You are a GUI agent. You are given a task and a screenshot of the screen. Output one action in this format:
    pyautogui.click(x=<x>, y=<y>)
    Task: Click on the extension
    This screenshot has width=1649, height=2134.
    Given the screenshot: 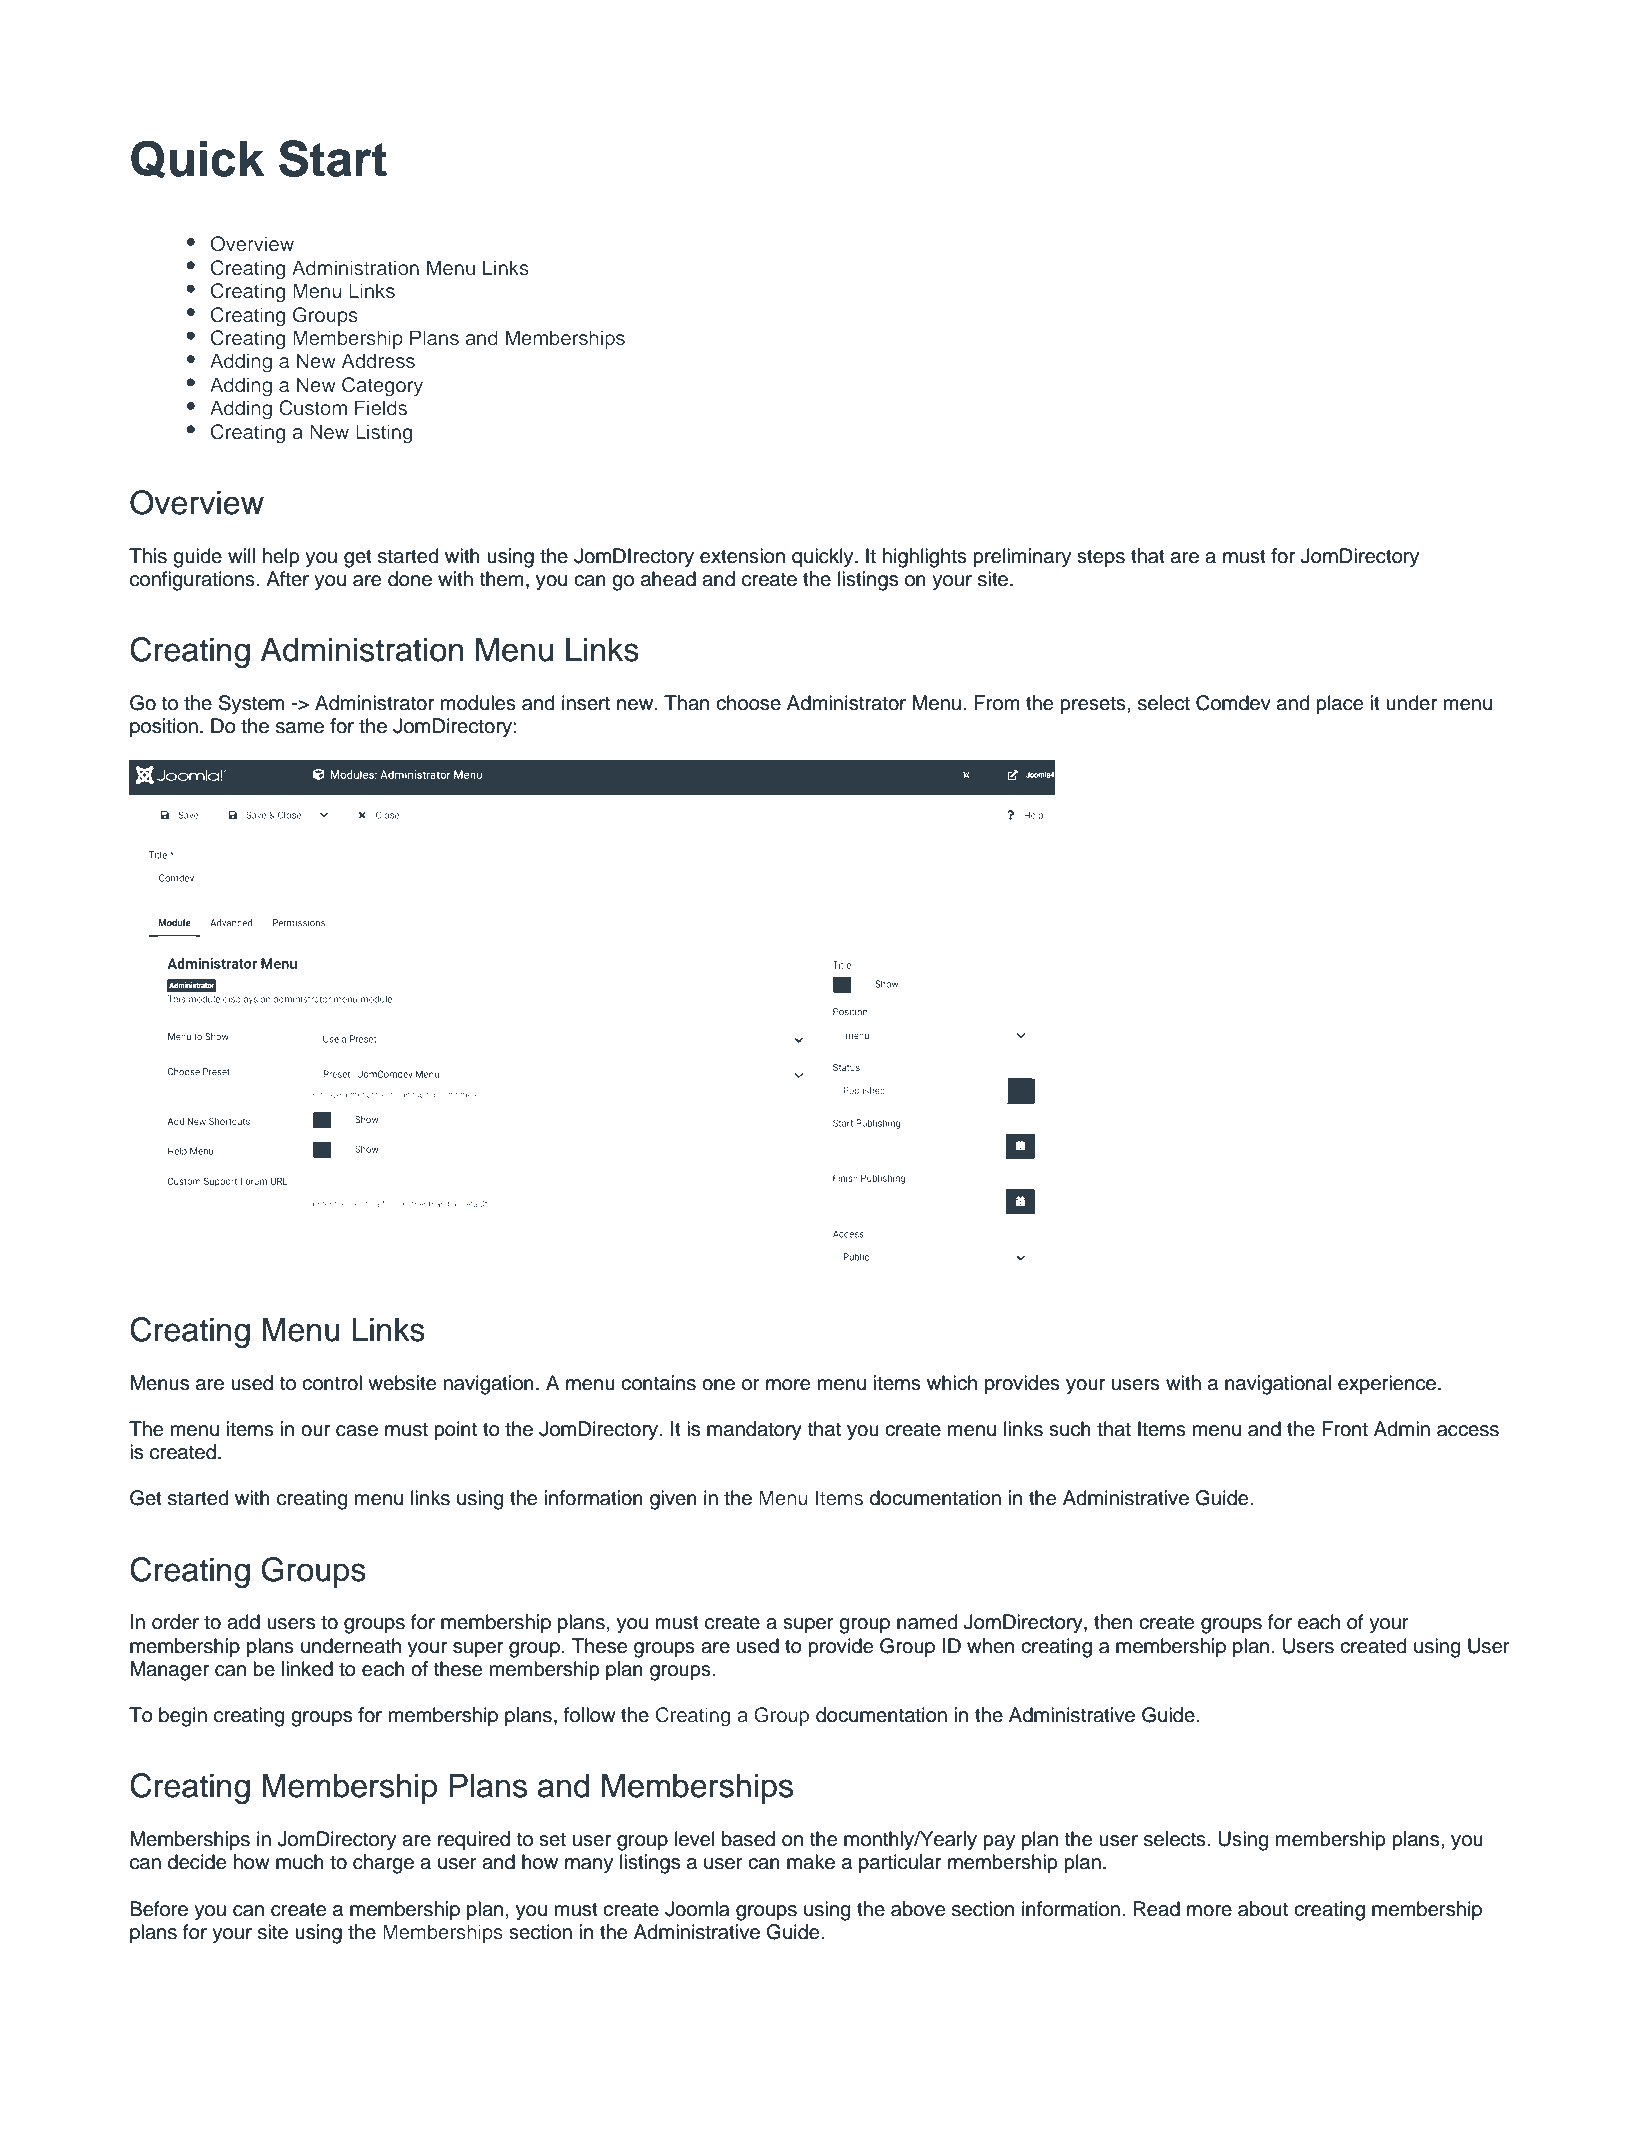 What is the action you would take?
    pyautogui.click(x=742, y=556)
